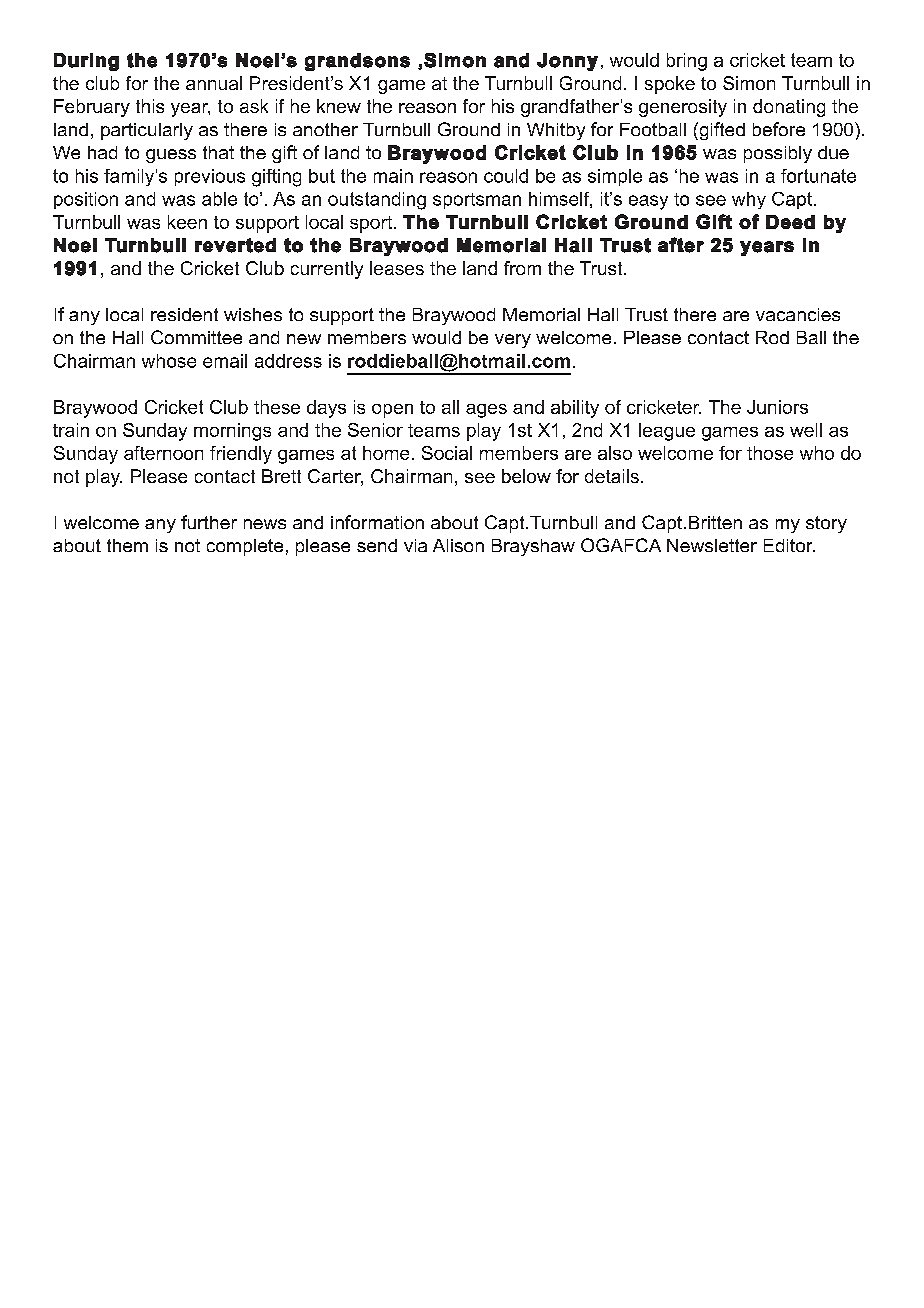  Describe the element at coordinates (687, 62) in the screenshot. I see `bring` at that location.
